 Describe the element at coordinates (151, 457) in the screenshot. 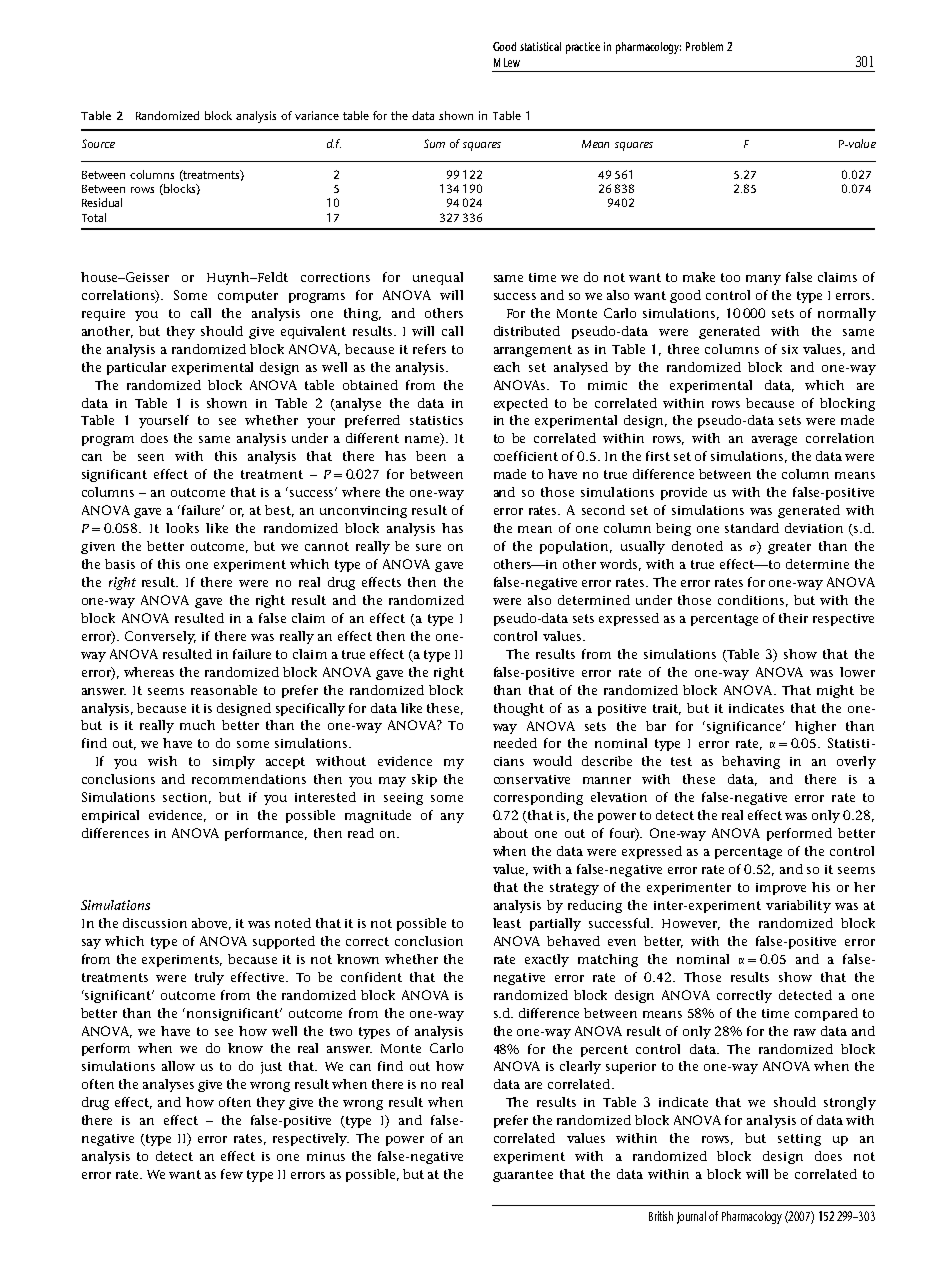

I see `seen` at that location.
